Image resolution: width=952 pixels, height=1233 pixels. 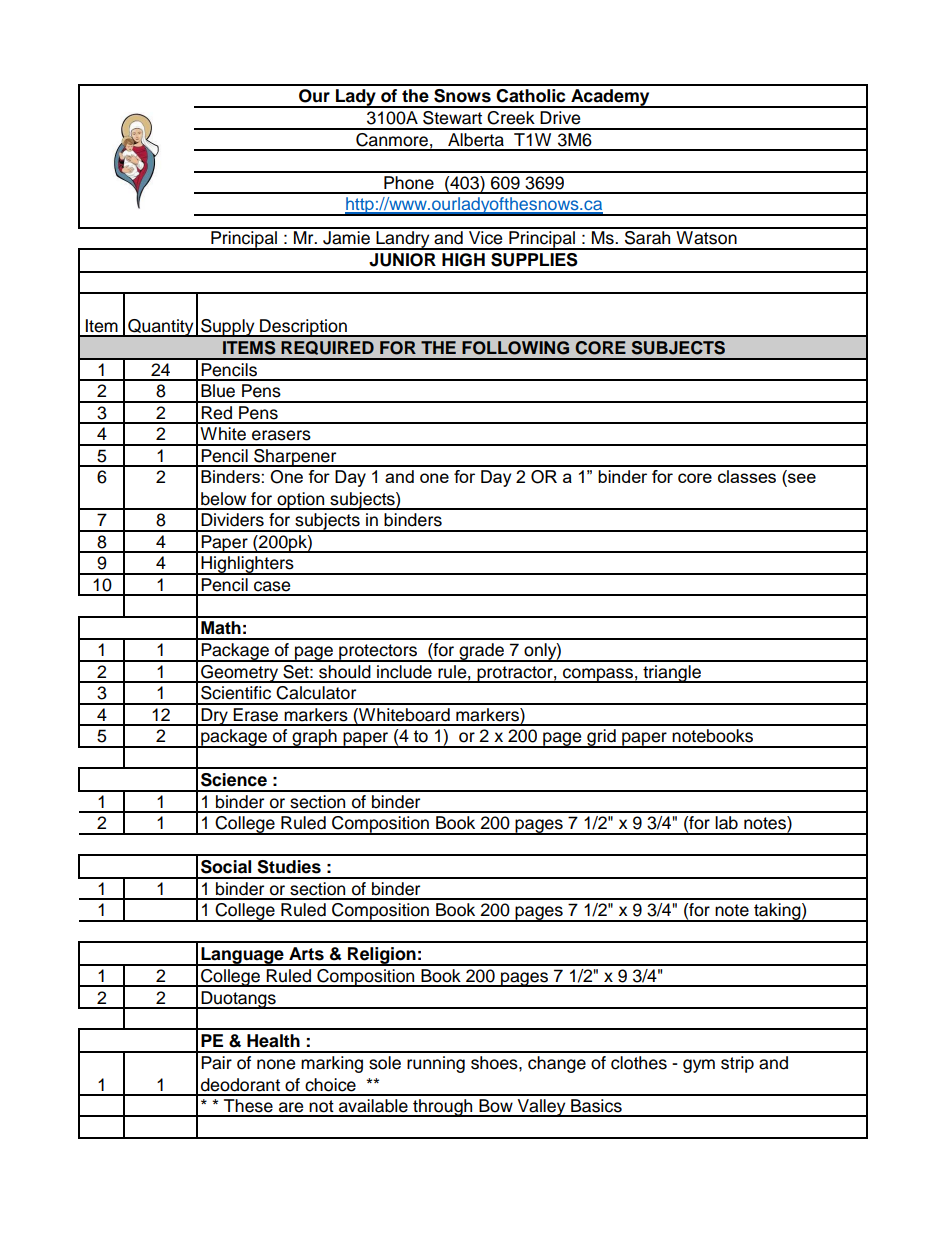 What do you see at coordinates (301, 501) in the screenshot?
I see `option` at bounding box center [301, 501].
